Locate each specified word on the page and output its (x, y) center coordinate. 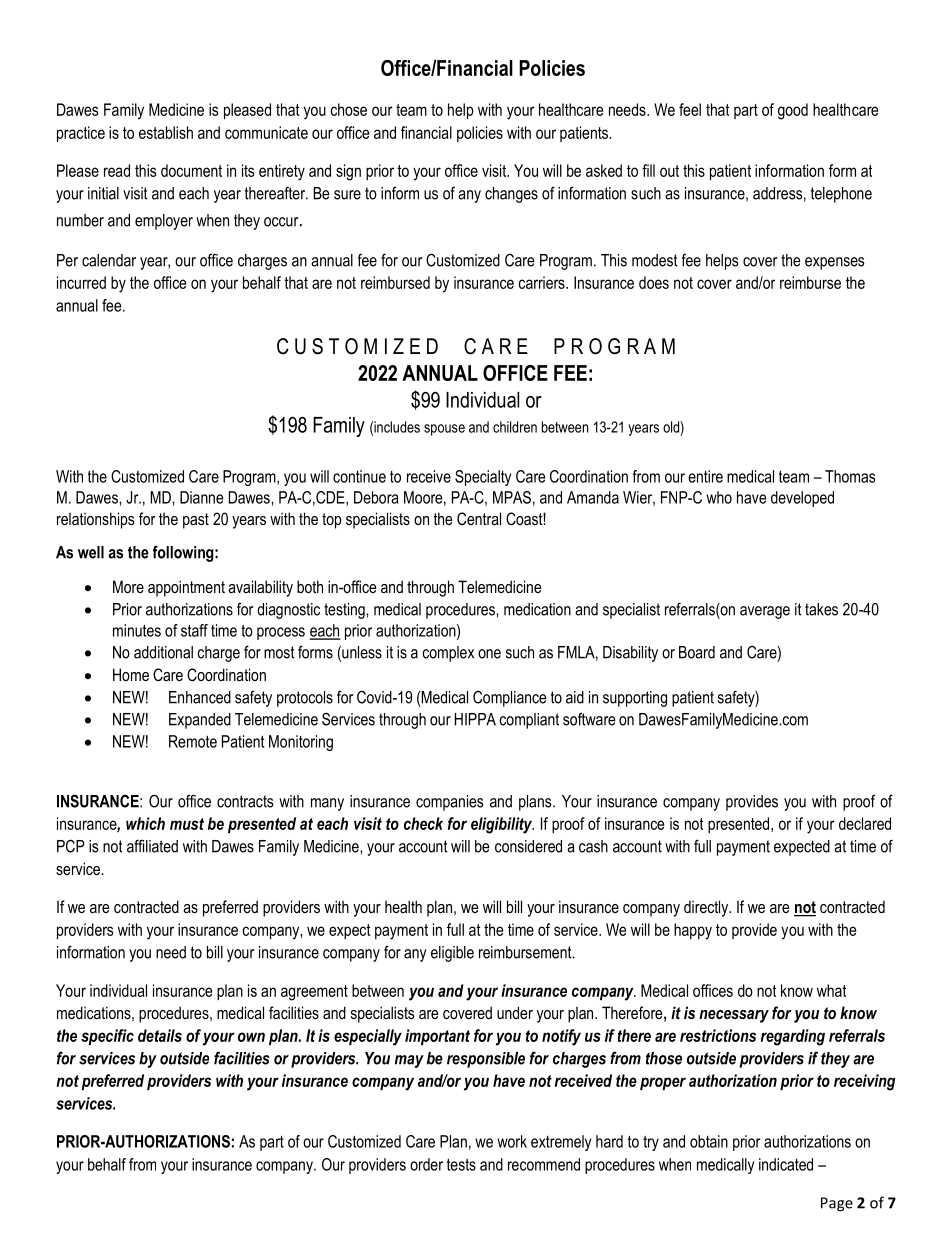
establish (166, 132)
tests (461, 1164)
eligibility (502, 825)
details (160, 1035)
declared (865, 823)
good (793, 111)
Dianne (201, 497)
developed (802, 499)
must (187, 824)
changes (511, 195)
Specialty (483, 478)
